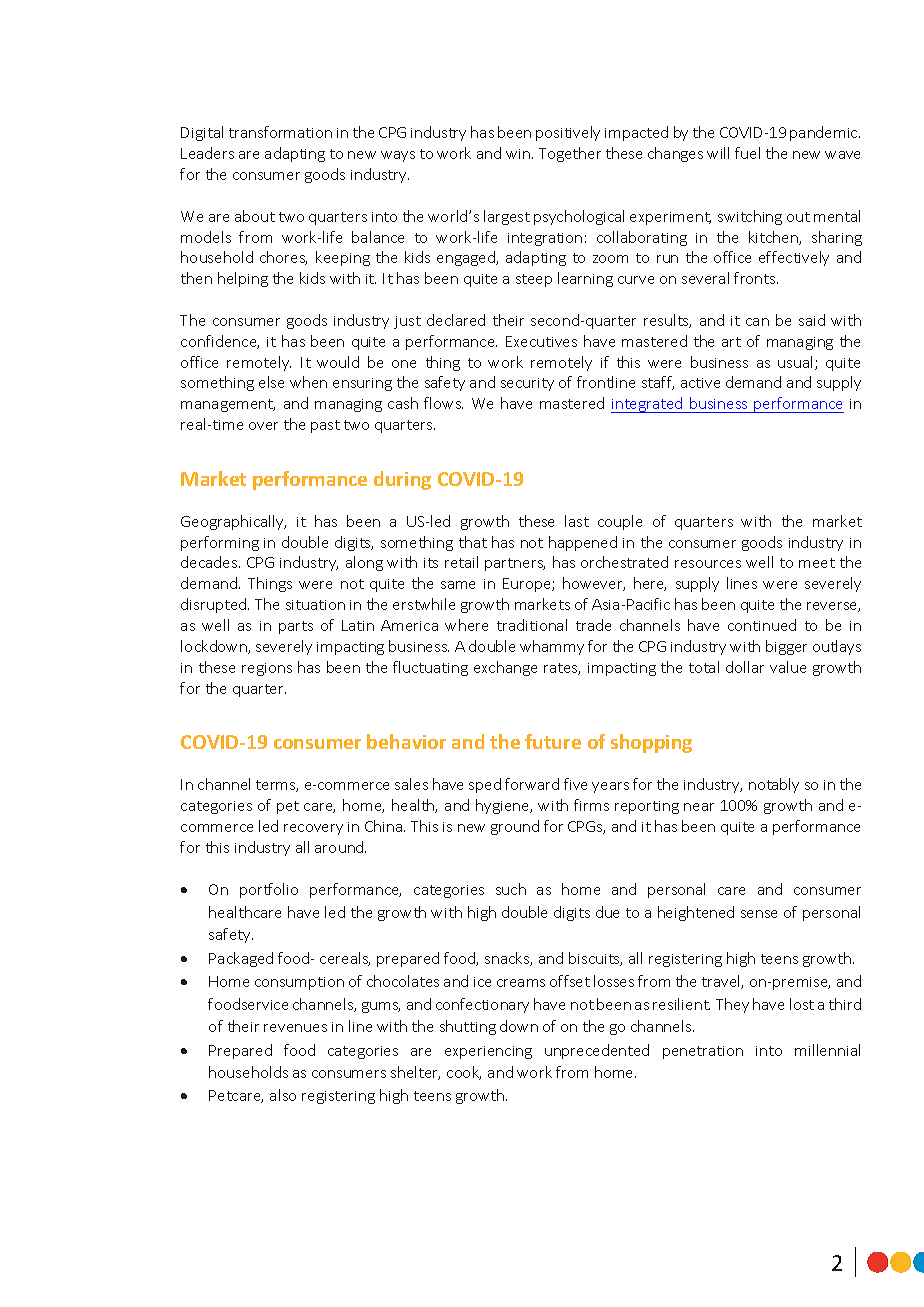 This page has width=924, height=1307. Describe the element at coordinates (280, 132) in the page. I see `transformation` at that location.
